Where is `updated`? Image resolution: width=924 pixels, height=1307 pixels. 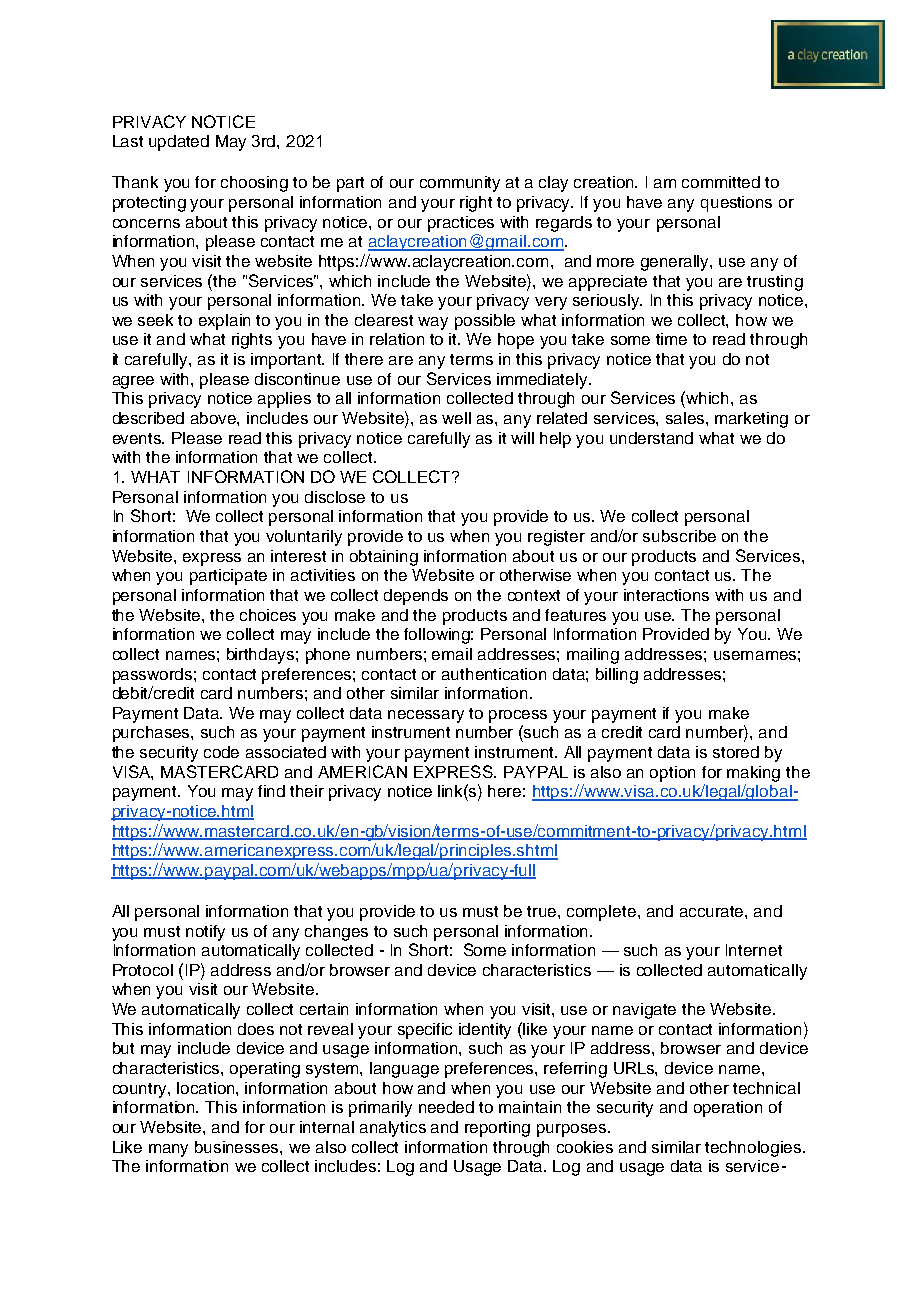
updated is located at coordinates (179, 143).
